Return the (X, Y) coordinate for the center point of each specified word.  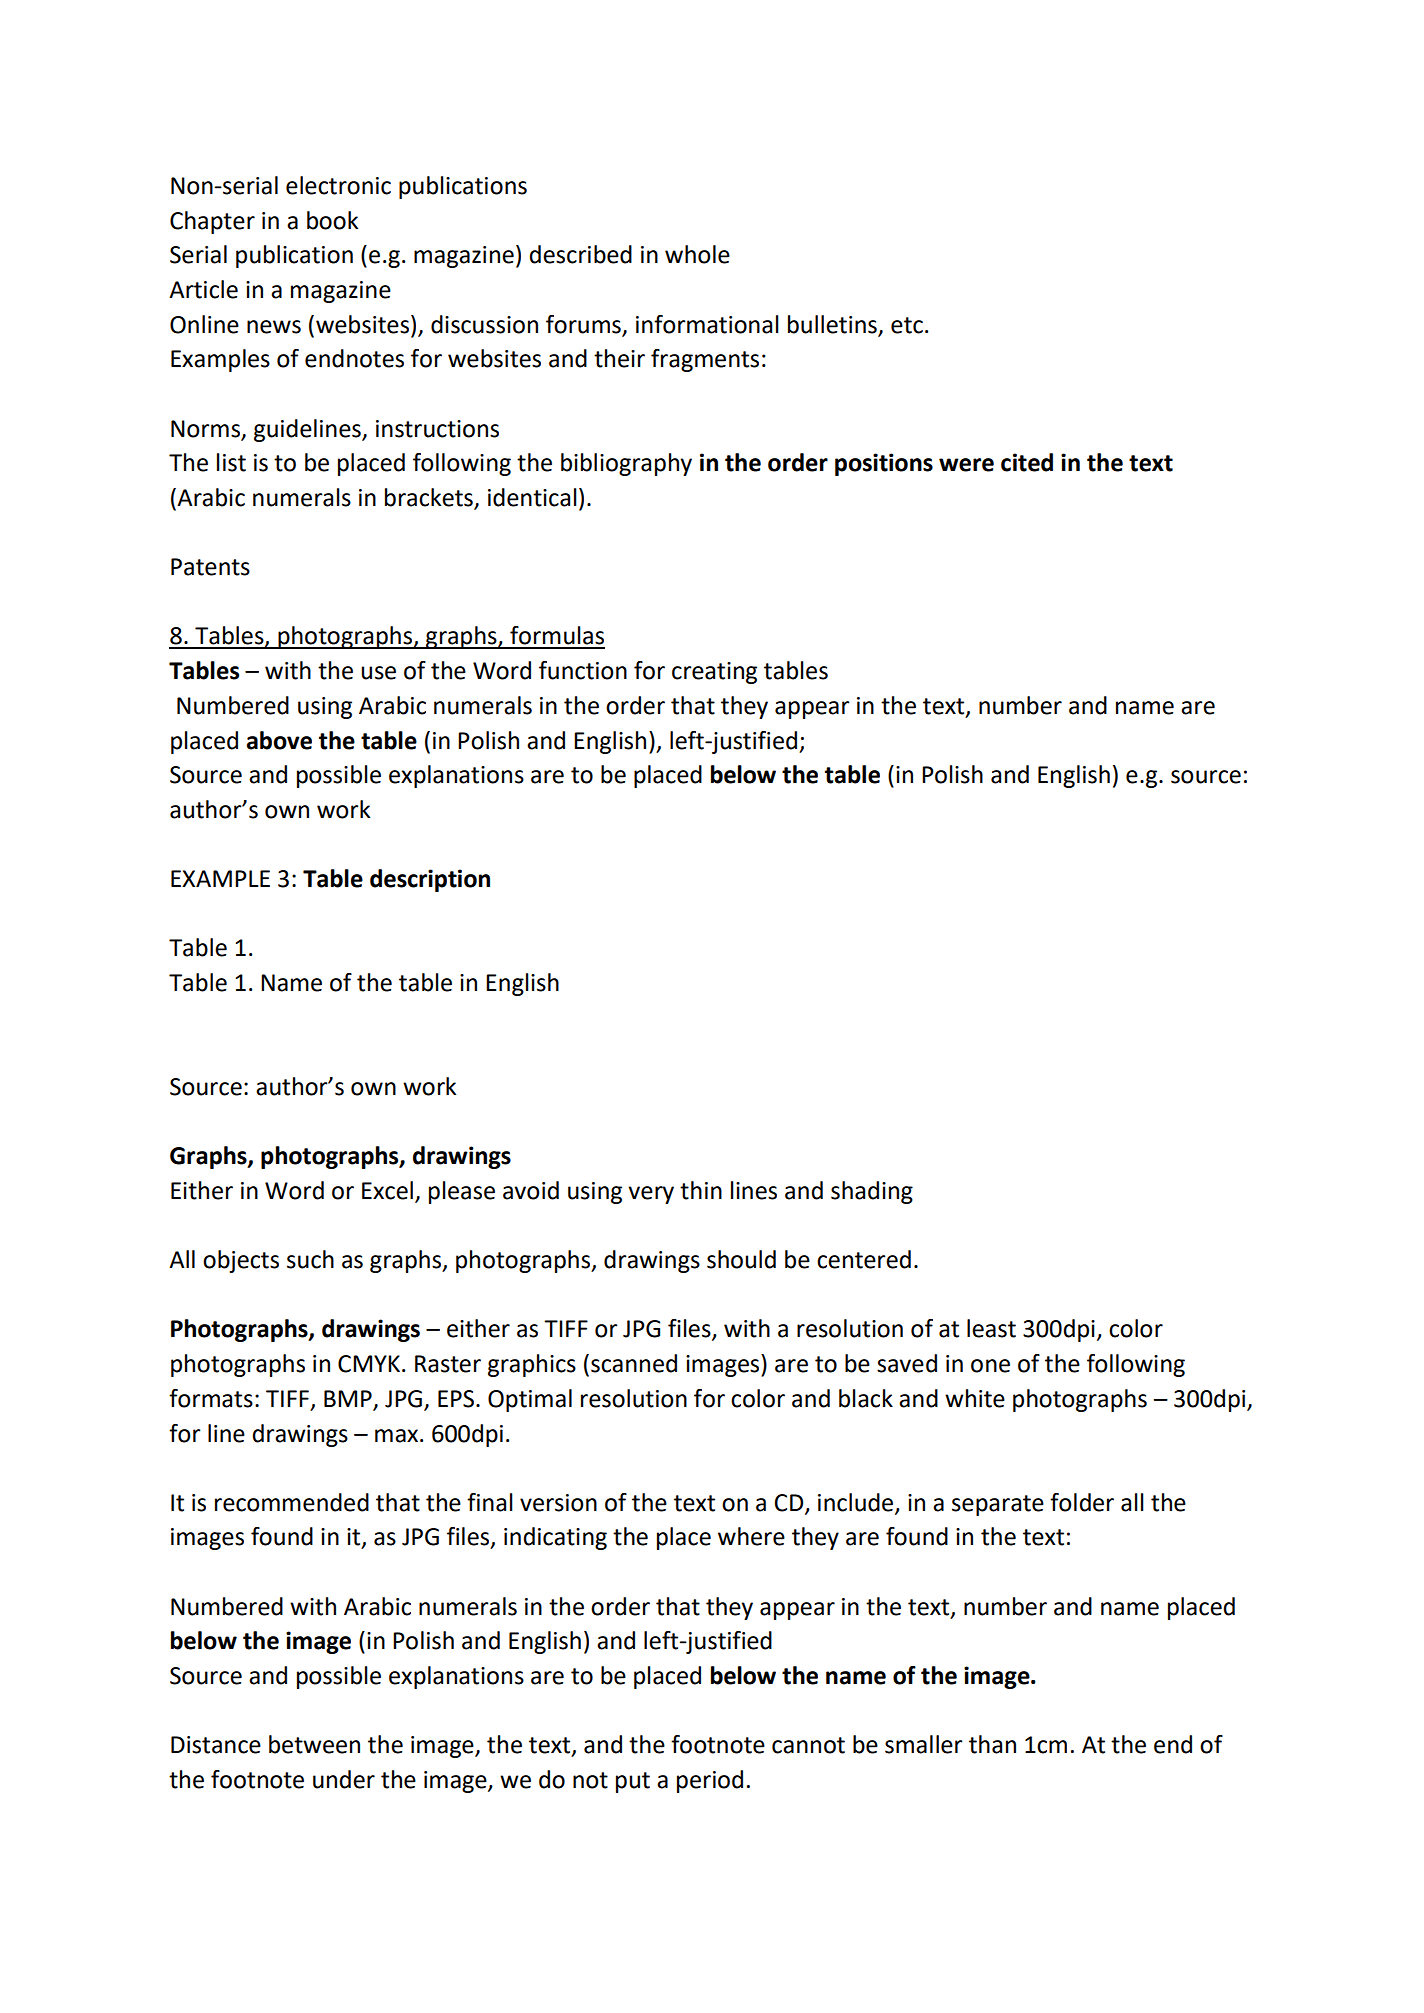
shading (872, 1192)
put (633, 1782)
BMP (348, 1398)
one (990, 1366)
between (314, 1744)
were (966, 465)
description (430, 880)
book (332, 220)
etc (907, 325)
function (583, 670)
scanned (634, 1363)
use (378, 673)
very (651, 1195)
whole (697, 254)
